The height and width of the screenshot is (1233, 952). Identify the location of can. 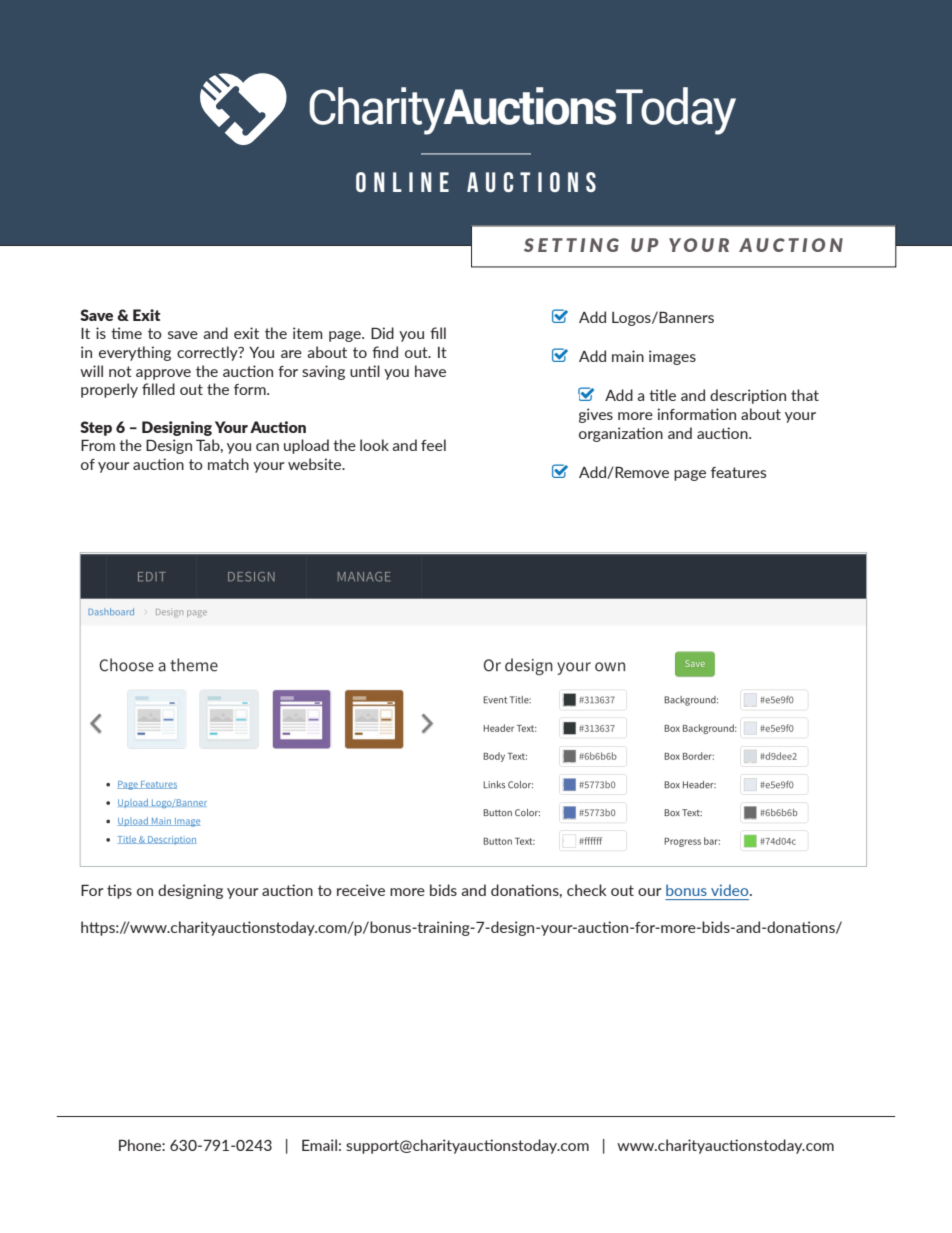
(267, 447).
